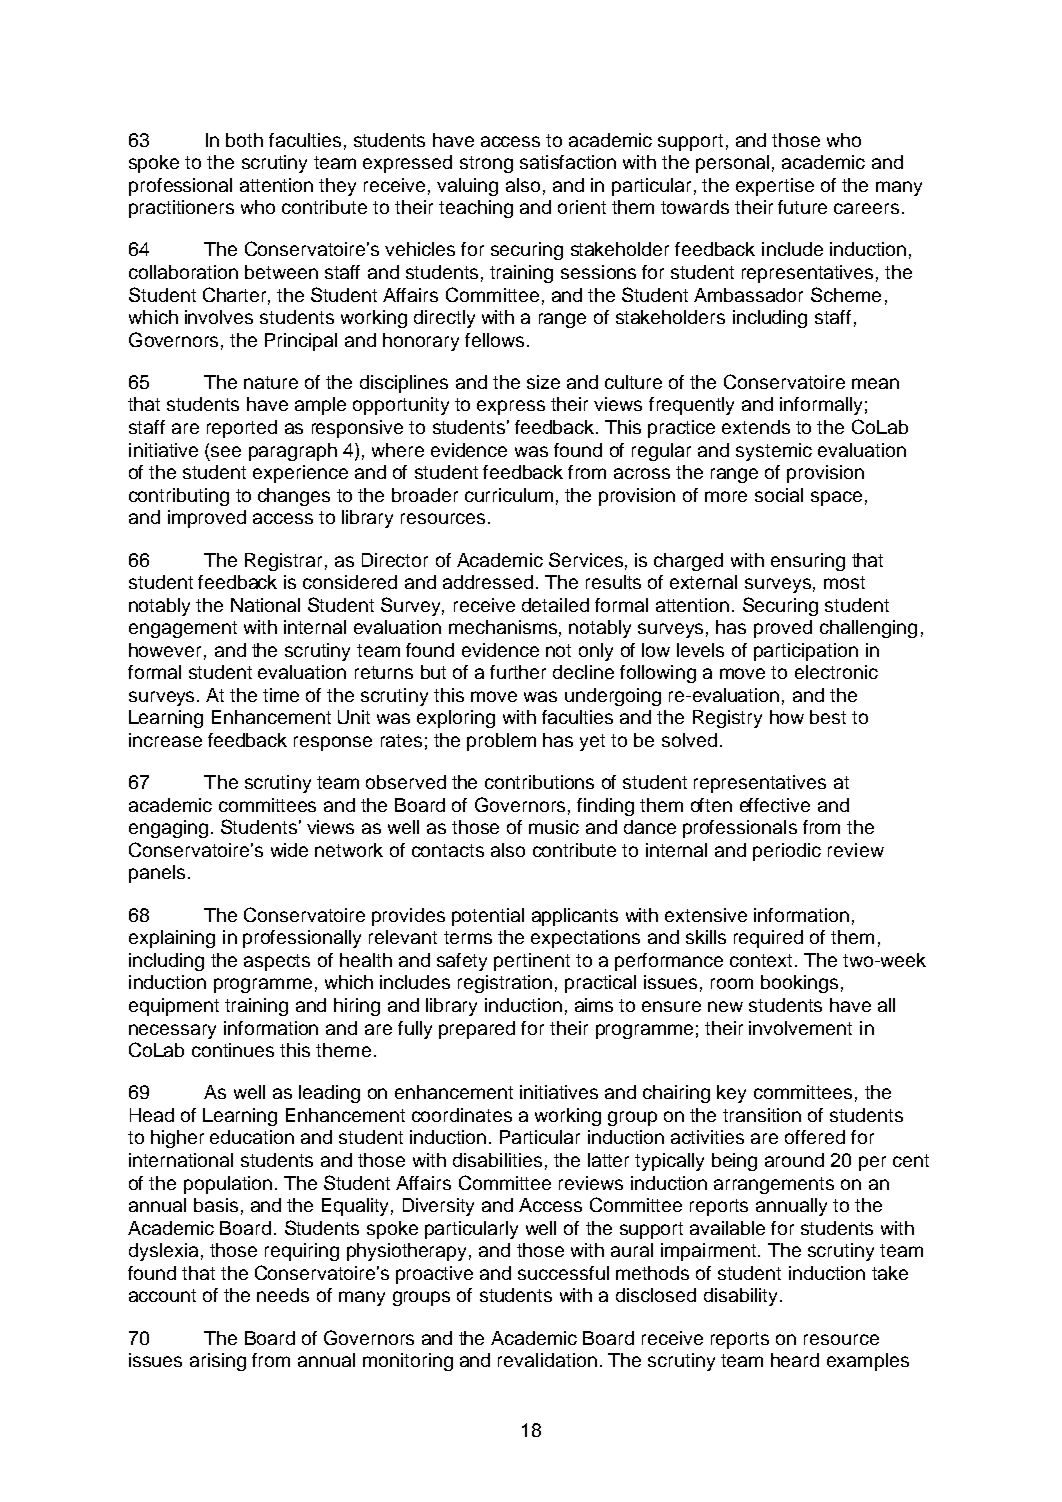  Describe the element at coordinates (244, 140) in the page. I see `both` at that location.
